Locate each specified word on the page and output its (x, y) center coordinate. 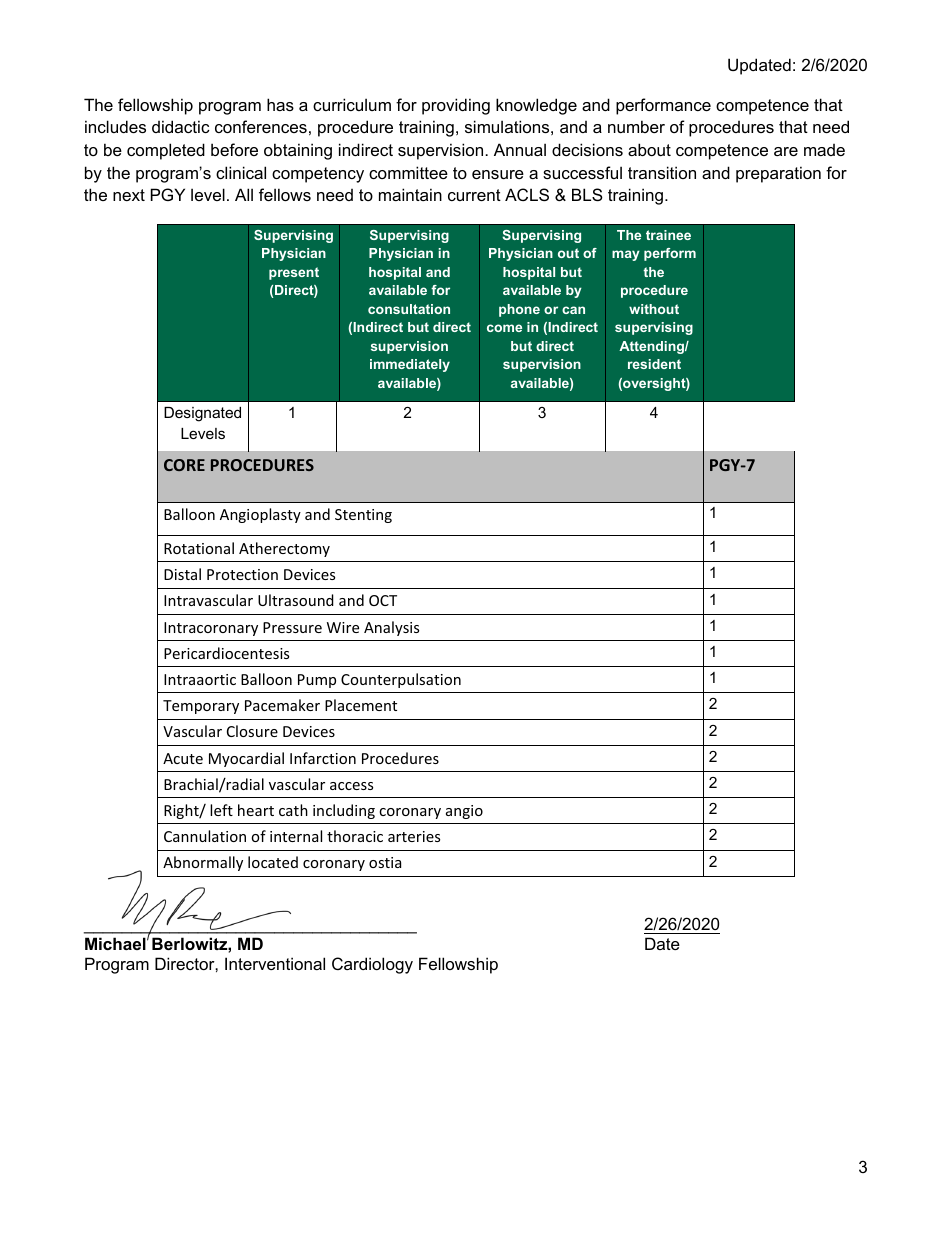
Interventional (275, 963)
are (786, 151)
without (654, 309)
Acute (183, 758)
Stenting (363, 516)
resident (654, 364)
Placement (361, 705)
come (504, 328)
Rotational (199, 548)
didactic (181, 126)
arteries (414, 836)
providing (456, 106)
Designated (202, 414)
